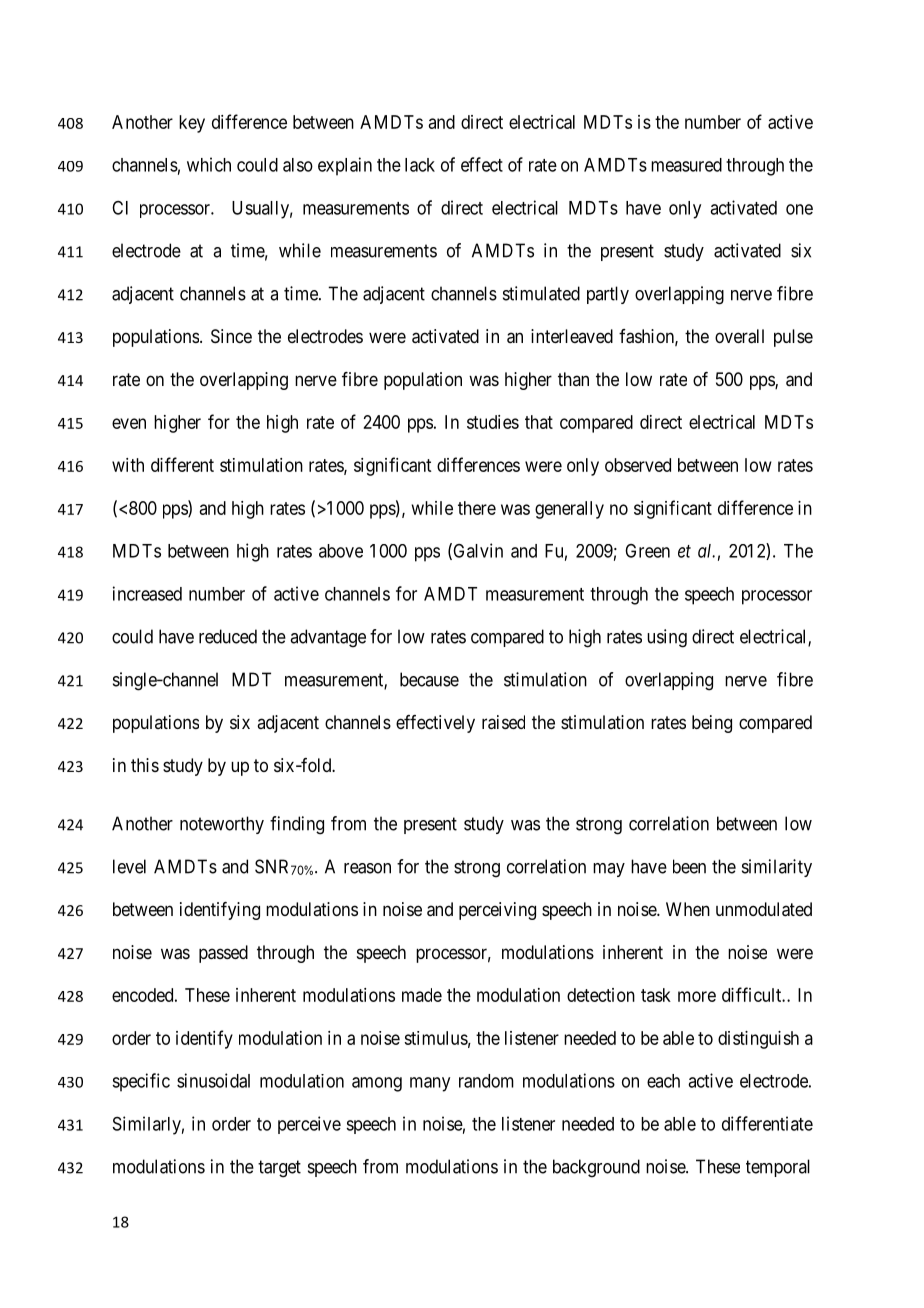 The image size is (924, 1308). Describe the element at coordinates (686, 165) in the document. I see `measured` at that location.
